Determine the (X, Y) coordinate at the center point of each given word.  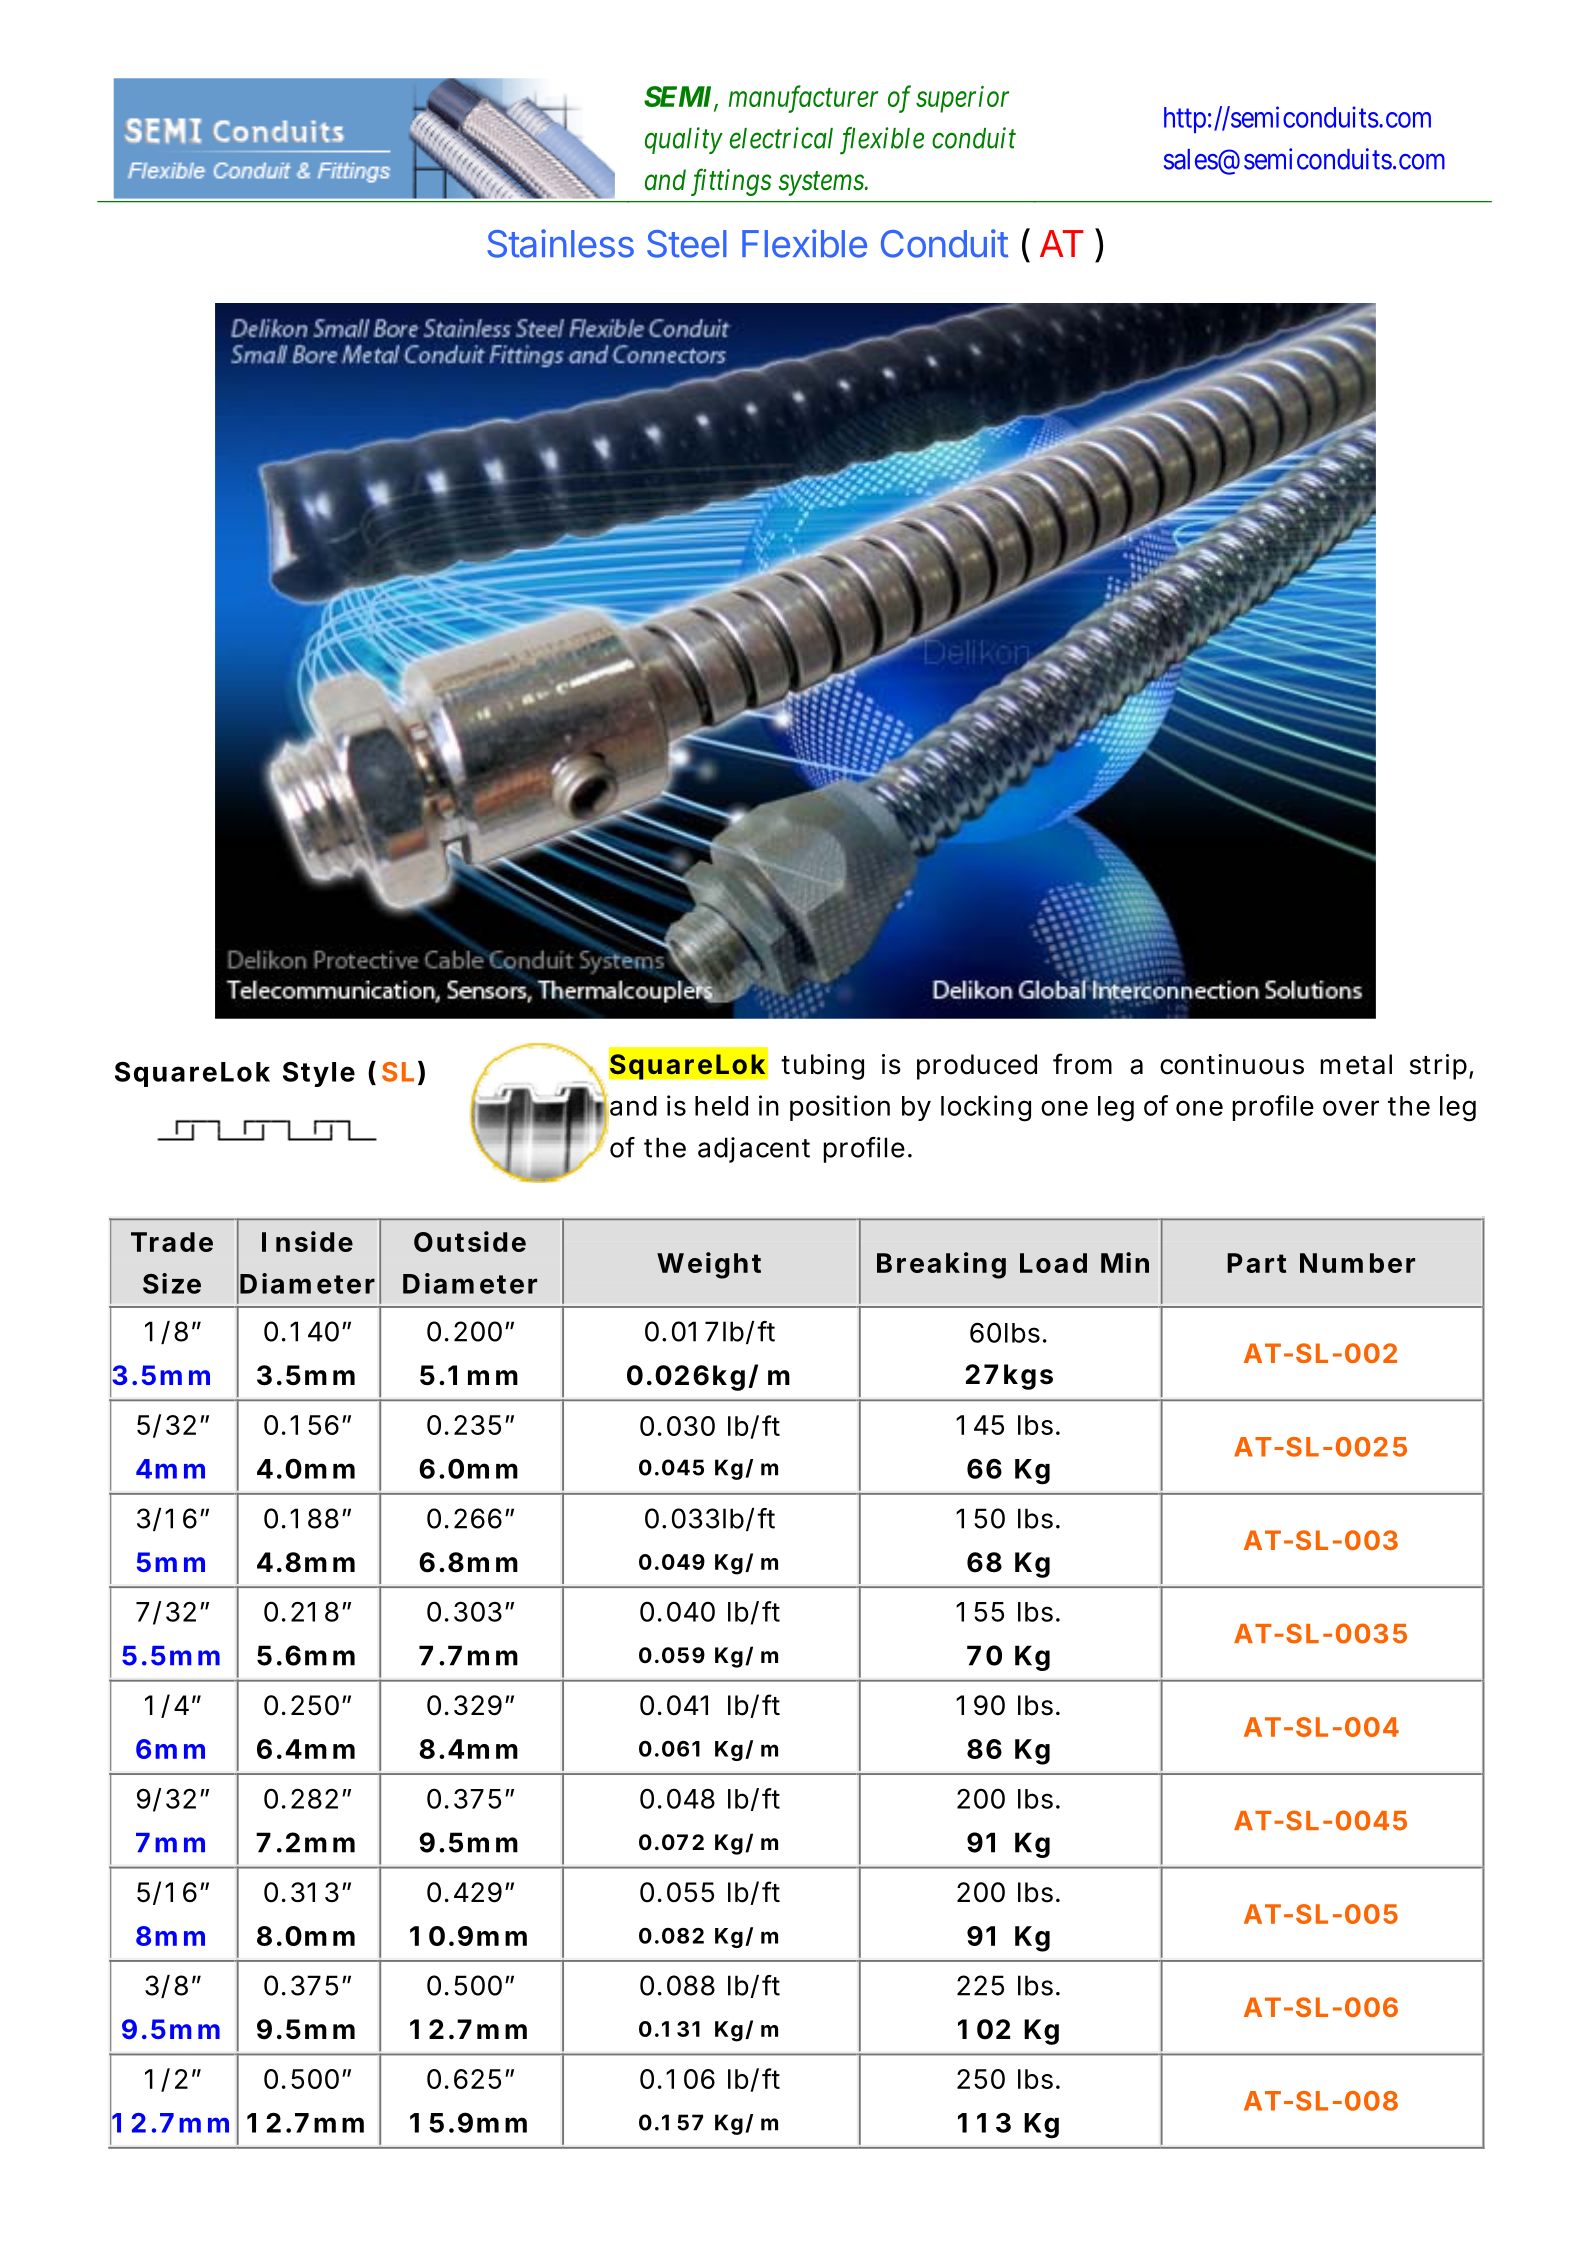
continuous (1232, 1064)
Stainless (560, 243)
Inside (307, 1241)
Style (319, 1074)
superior (962, 99)
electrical (781, 138)
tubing (822, 1067)
